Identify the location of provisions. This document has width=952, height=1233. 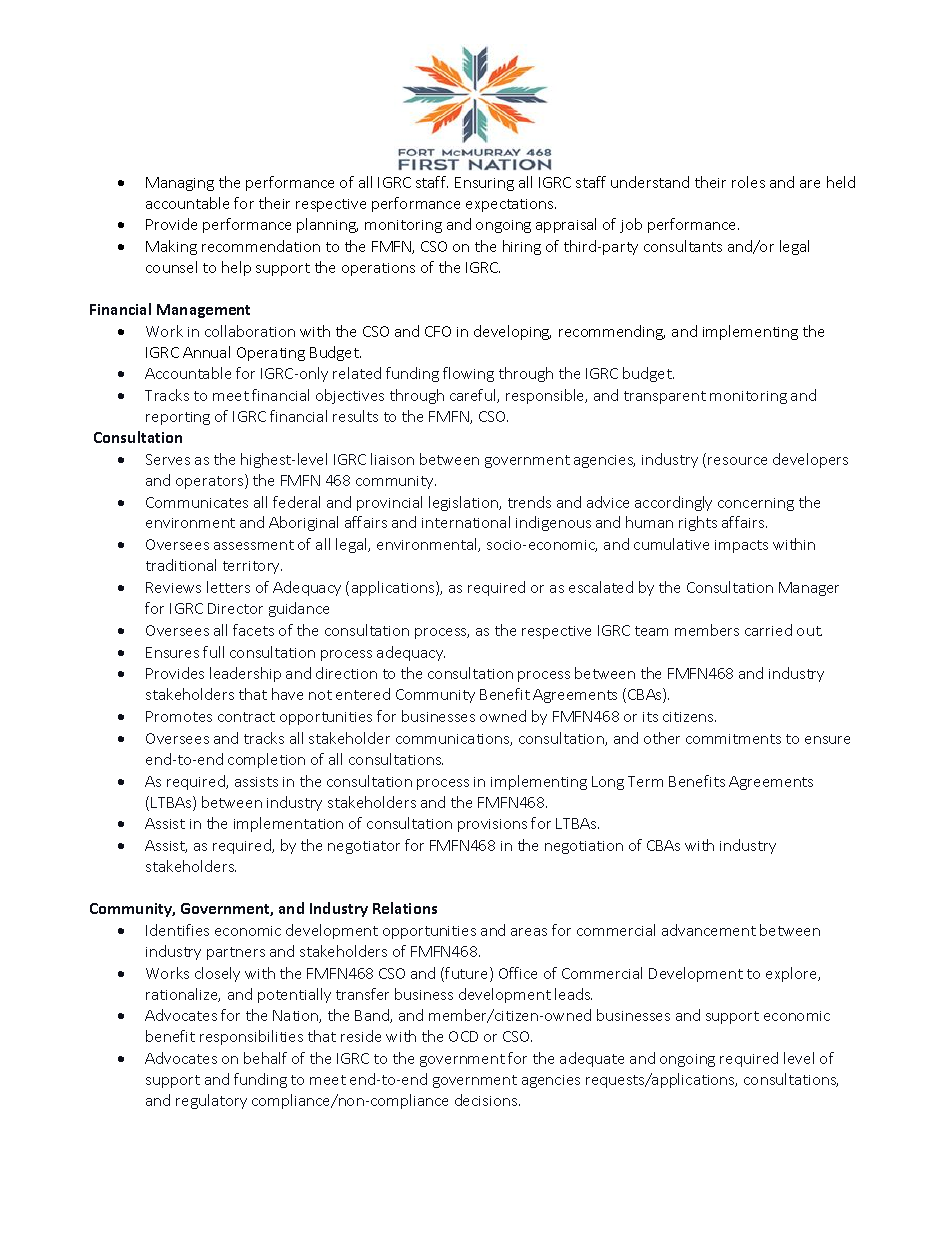
(492, 825).
